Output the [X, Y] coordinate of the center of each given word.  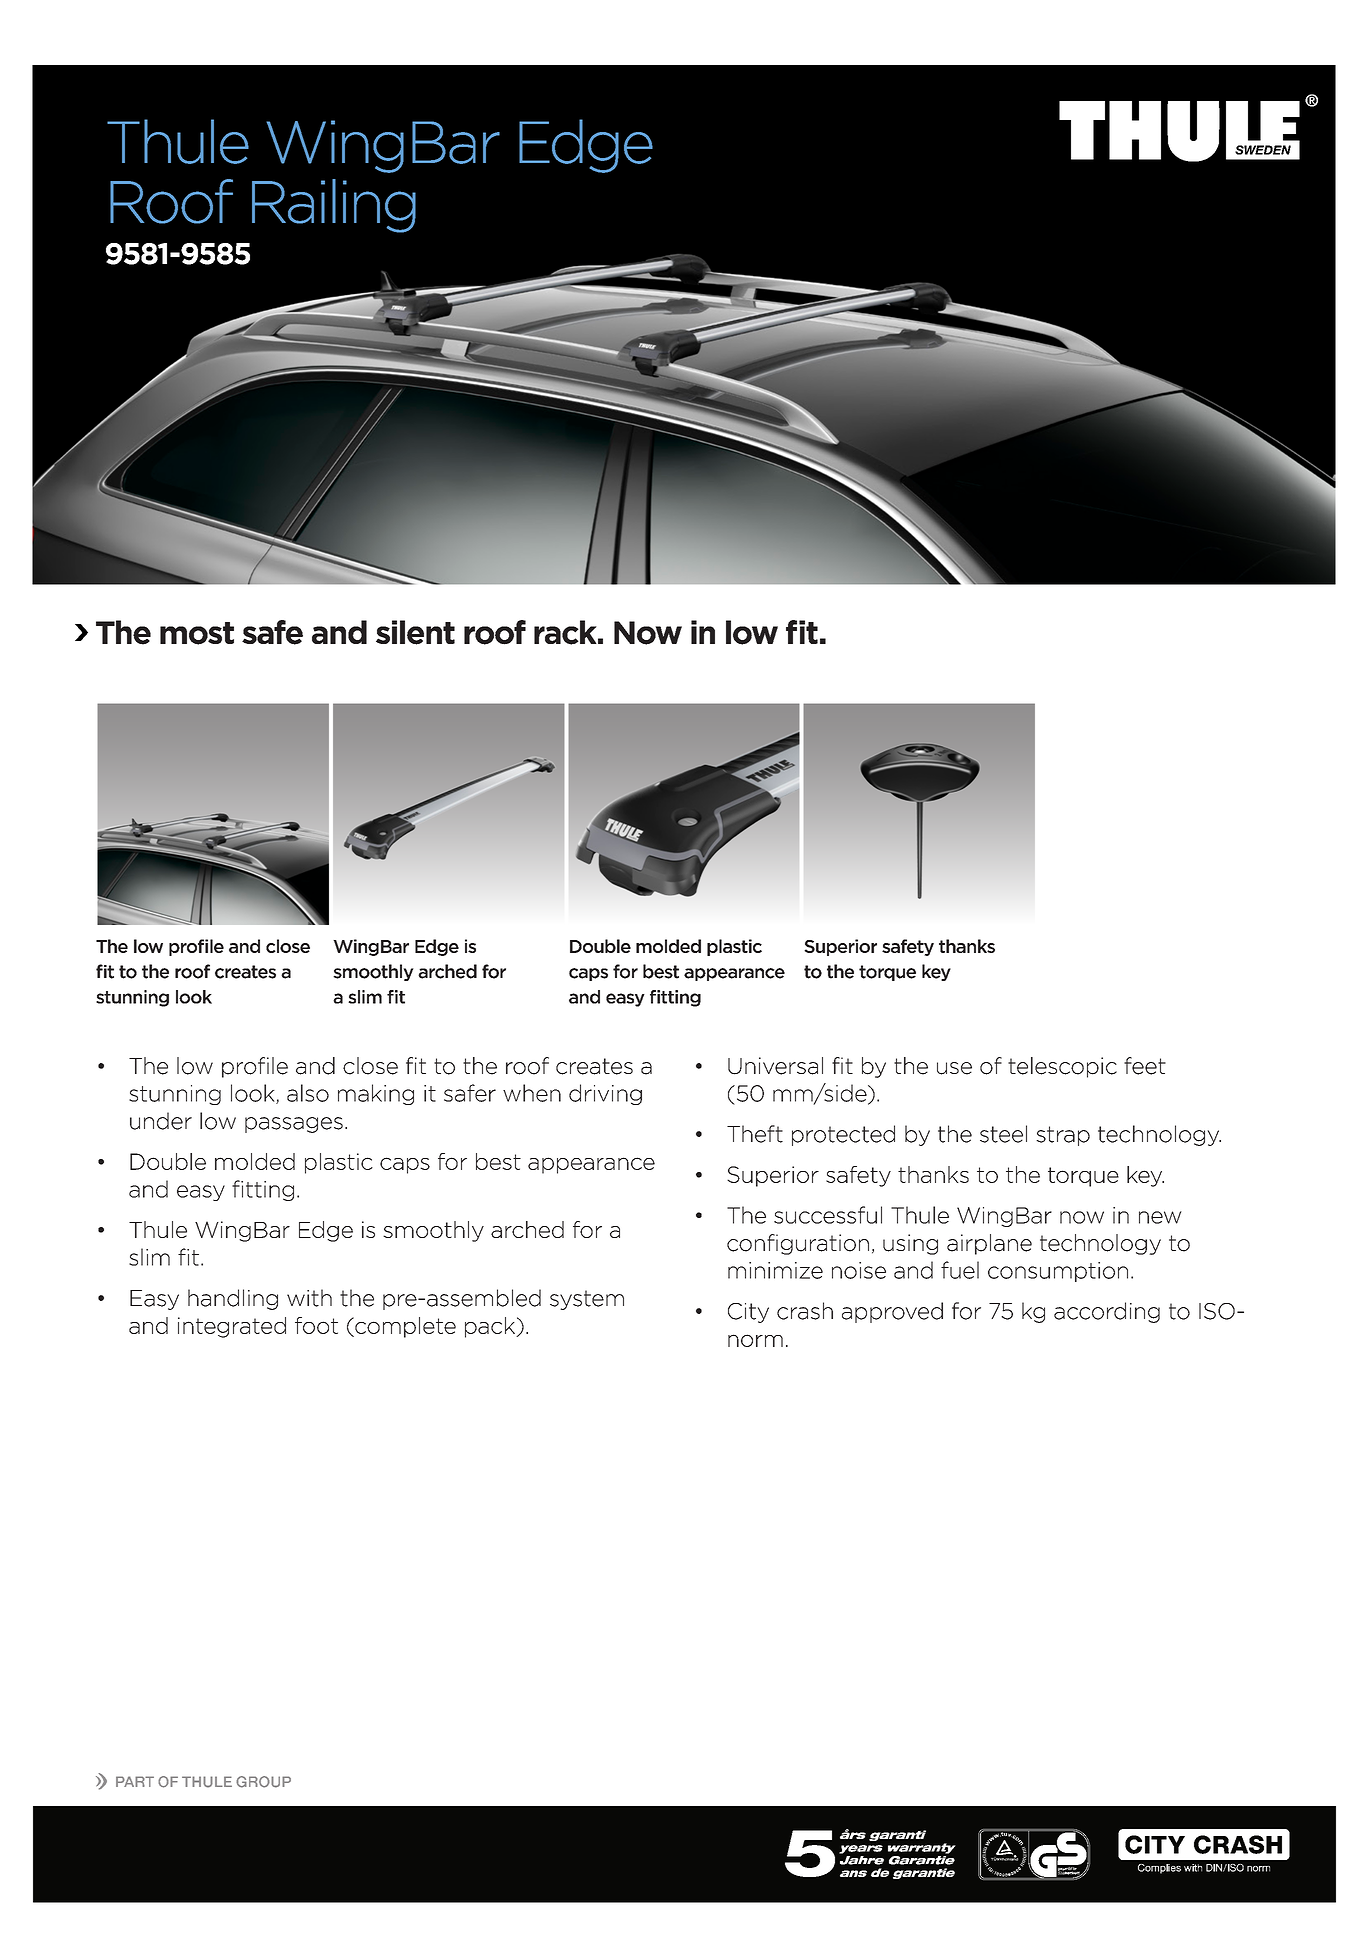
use [954, 1068]
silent [415, 632]
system [587, 1300]
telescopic [1062, 1067]
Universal [775, 1066]
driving [605, 1094]
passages [294, 1125]
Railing [334, 206]
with [309, 1298]
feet [1145, 1066]
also [308, 1093]
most [197, 633]
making [376, 1094]
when [532, 1093]
